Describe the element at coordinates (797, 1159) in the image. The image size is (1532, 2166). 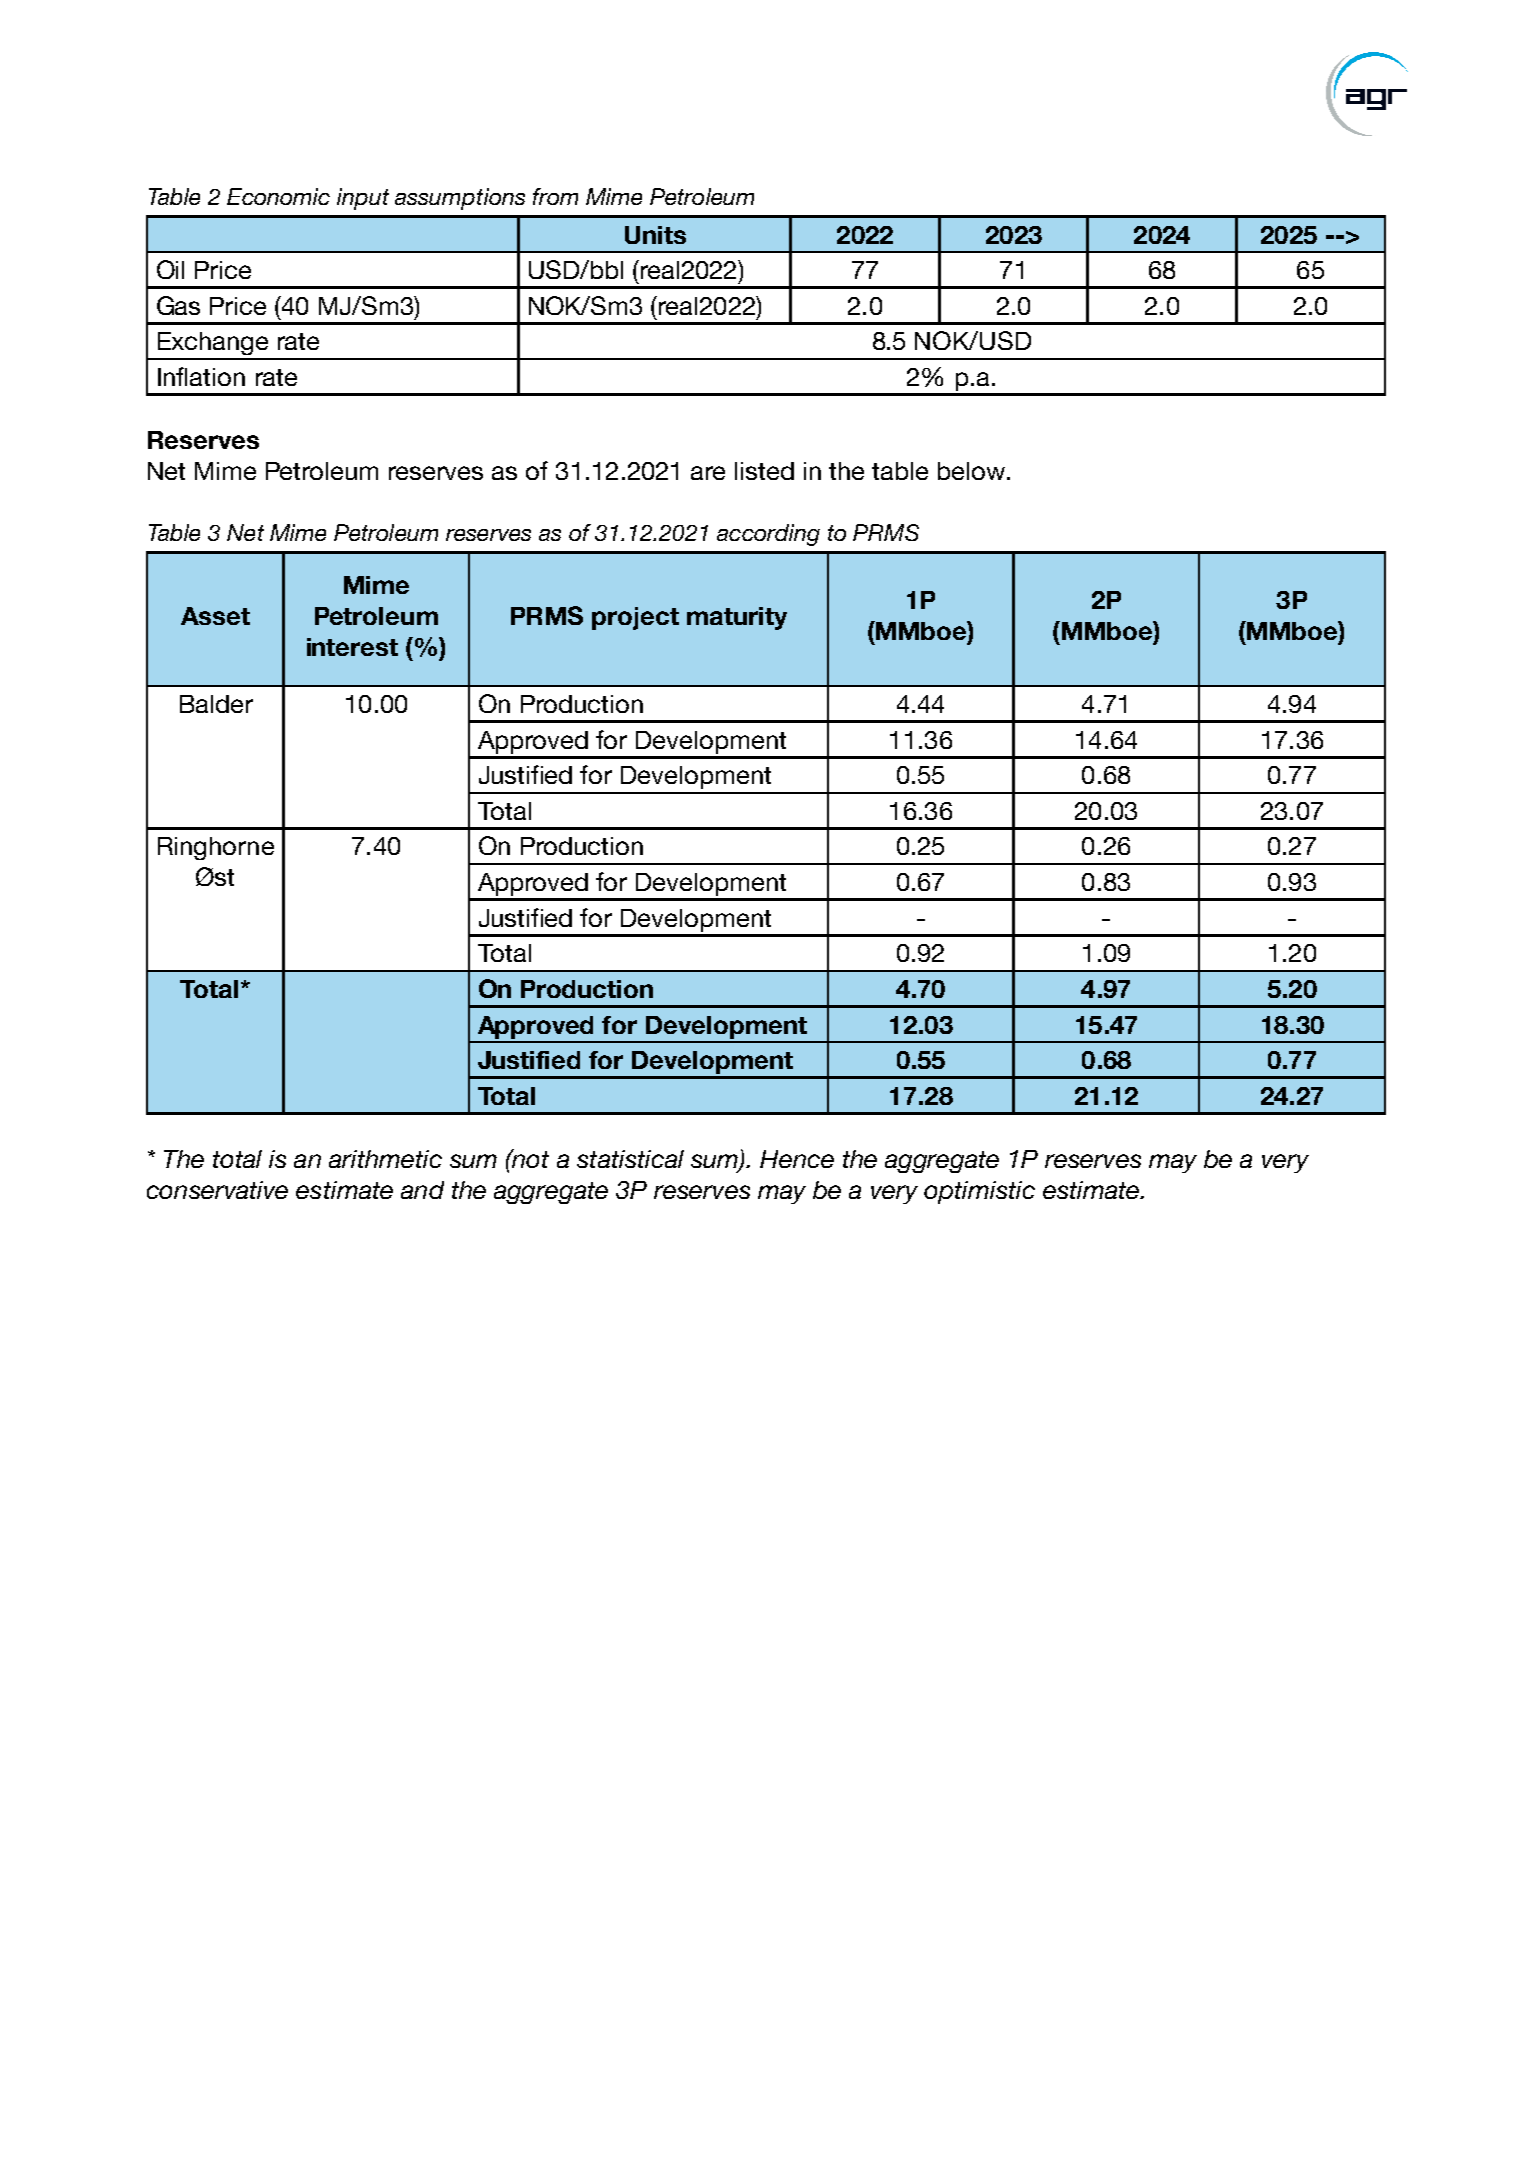
I see `Hence` at that location.
